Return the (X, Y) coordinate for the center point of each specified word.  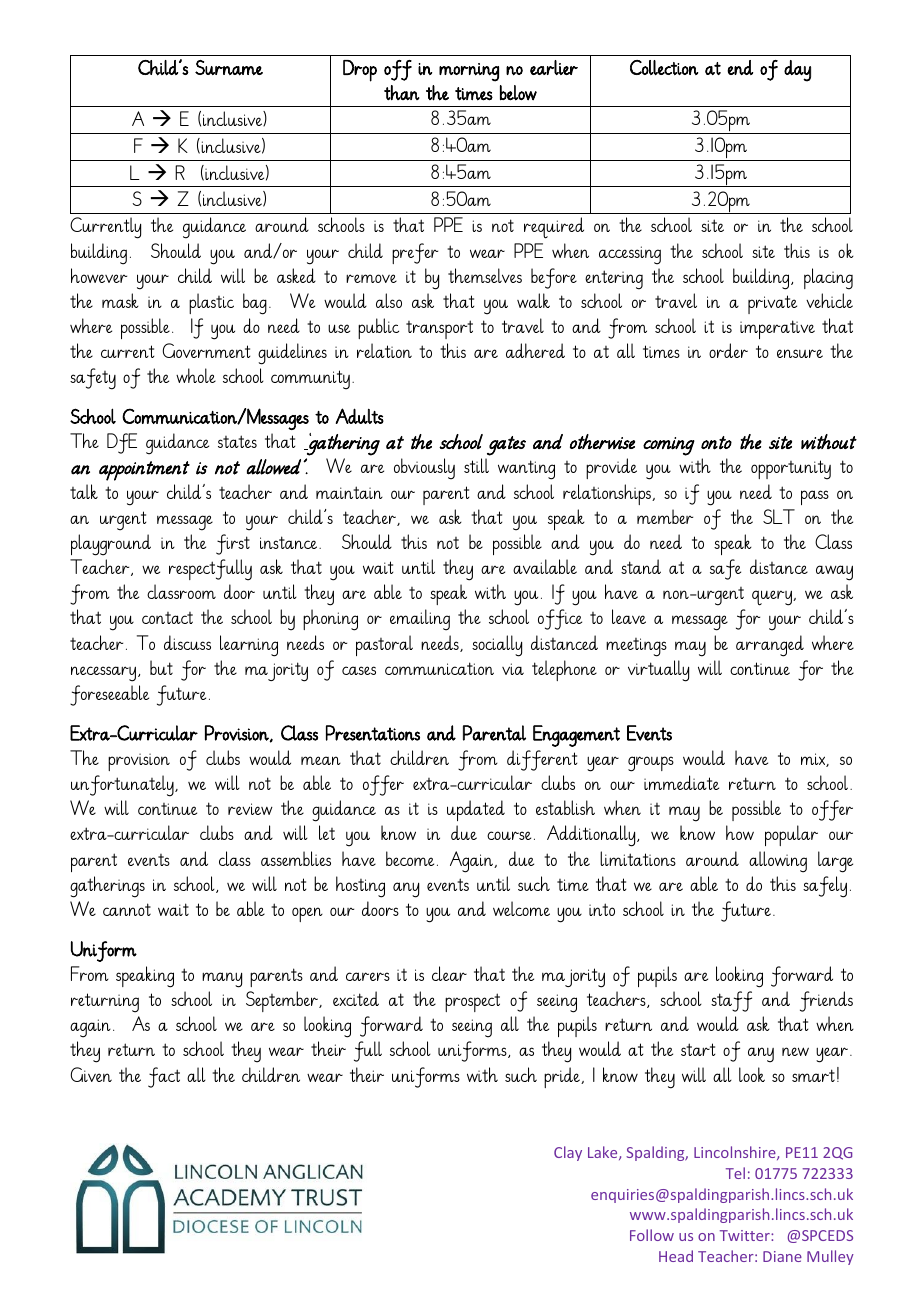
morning (469, 72)
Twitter (746, 1235)
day (797, 71)
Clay (568, 1153)
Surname (229, 68)
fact (164, 1077)
